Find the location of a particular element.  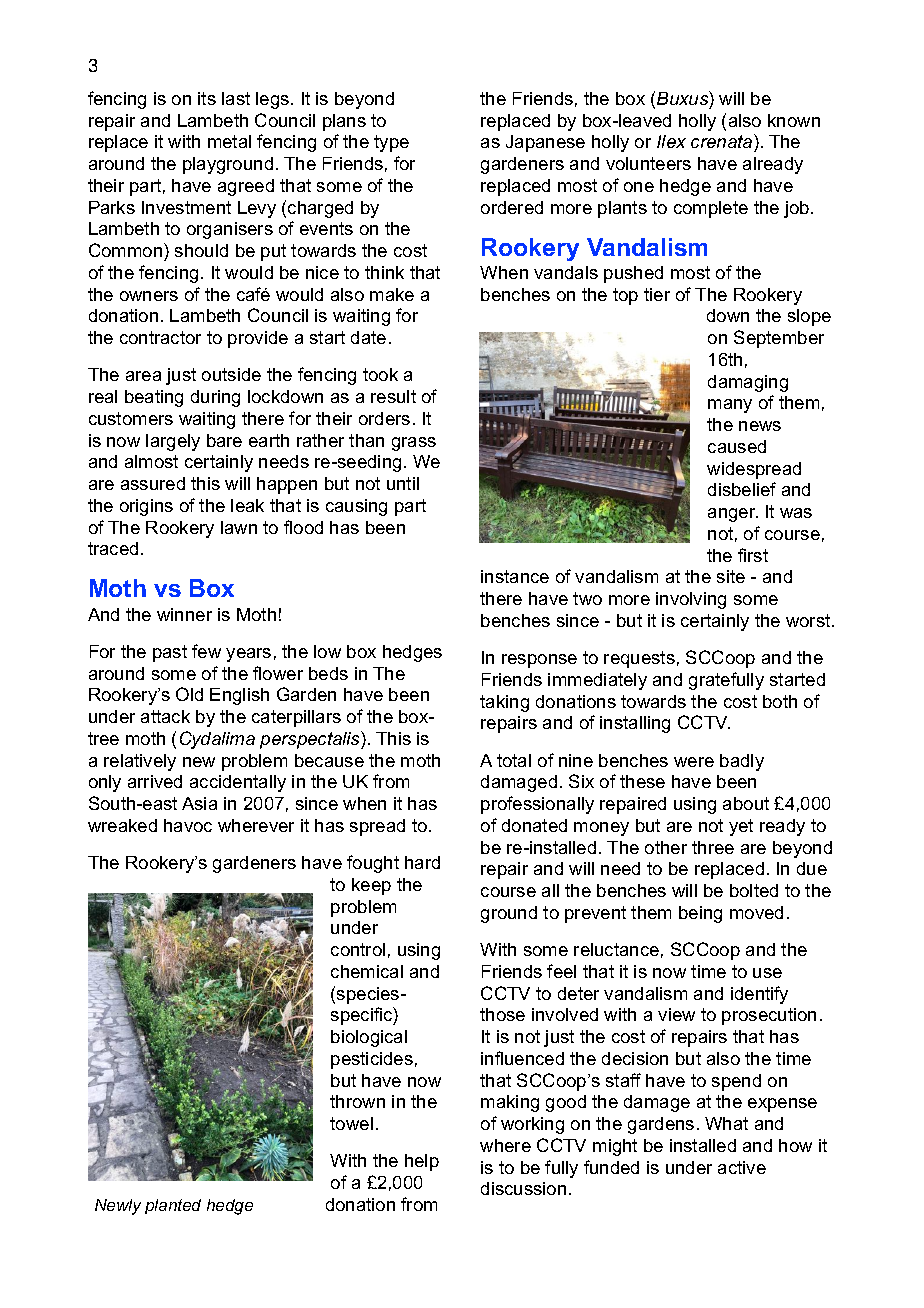

badly is located at coordinates (742, 762).
